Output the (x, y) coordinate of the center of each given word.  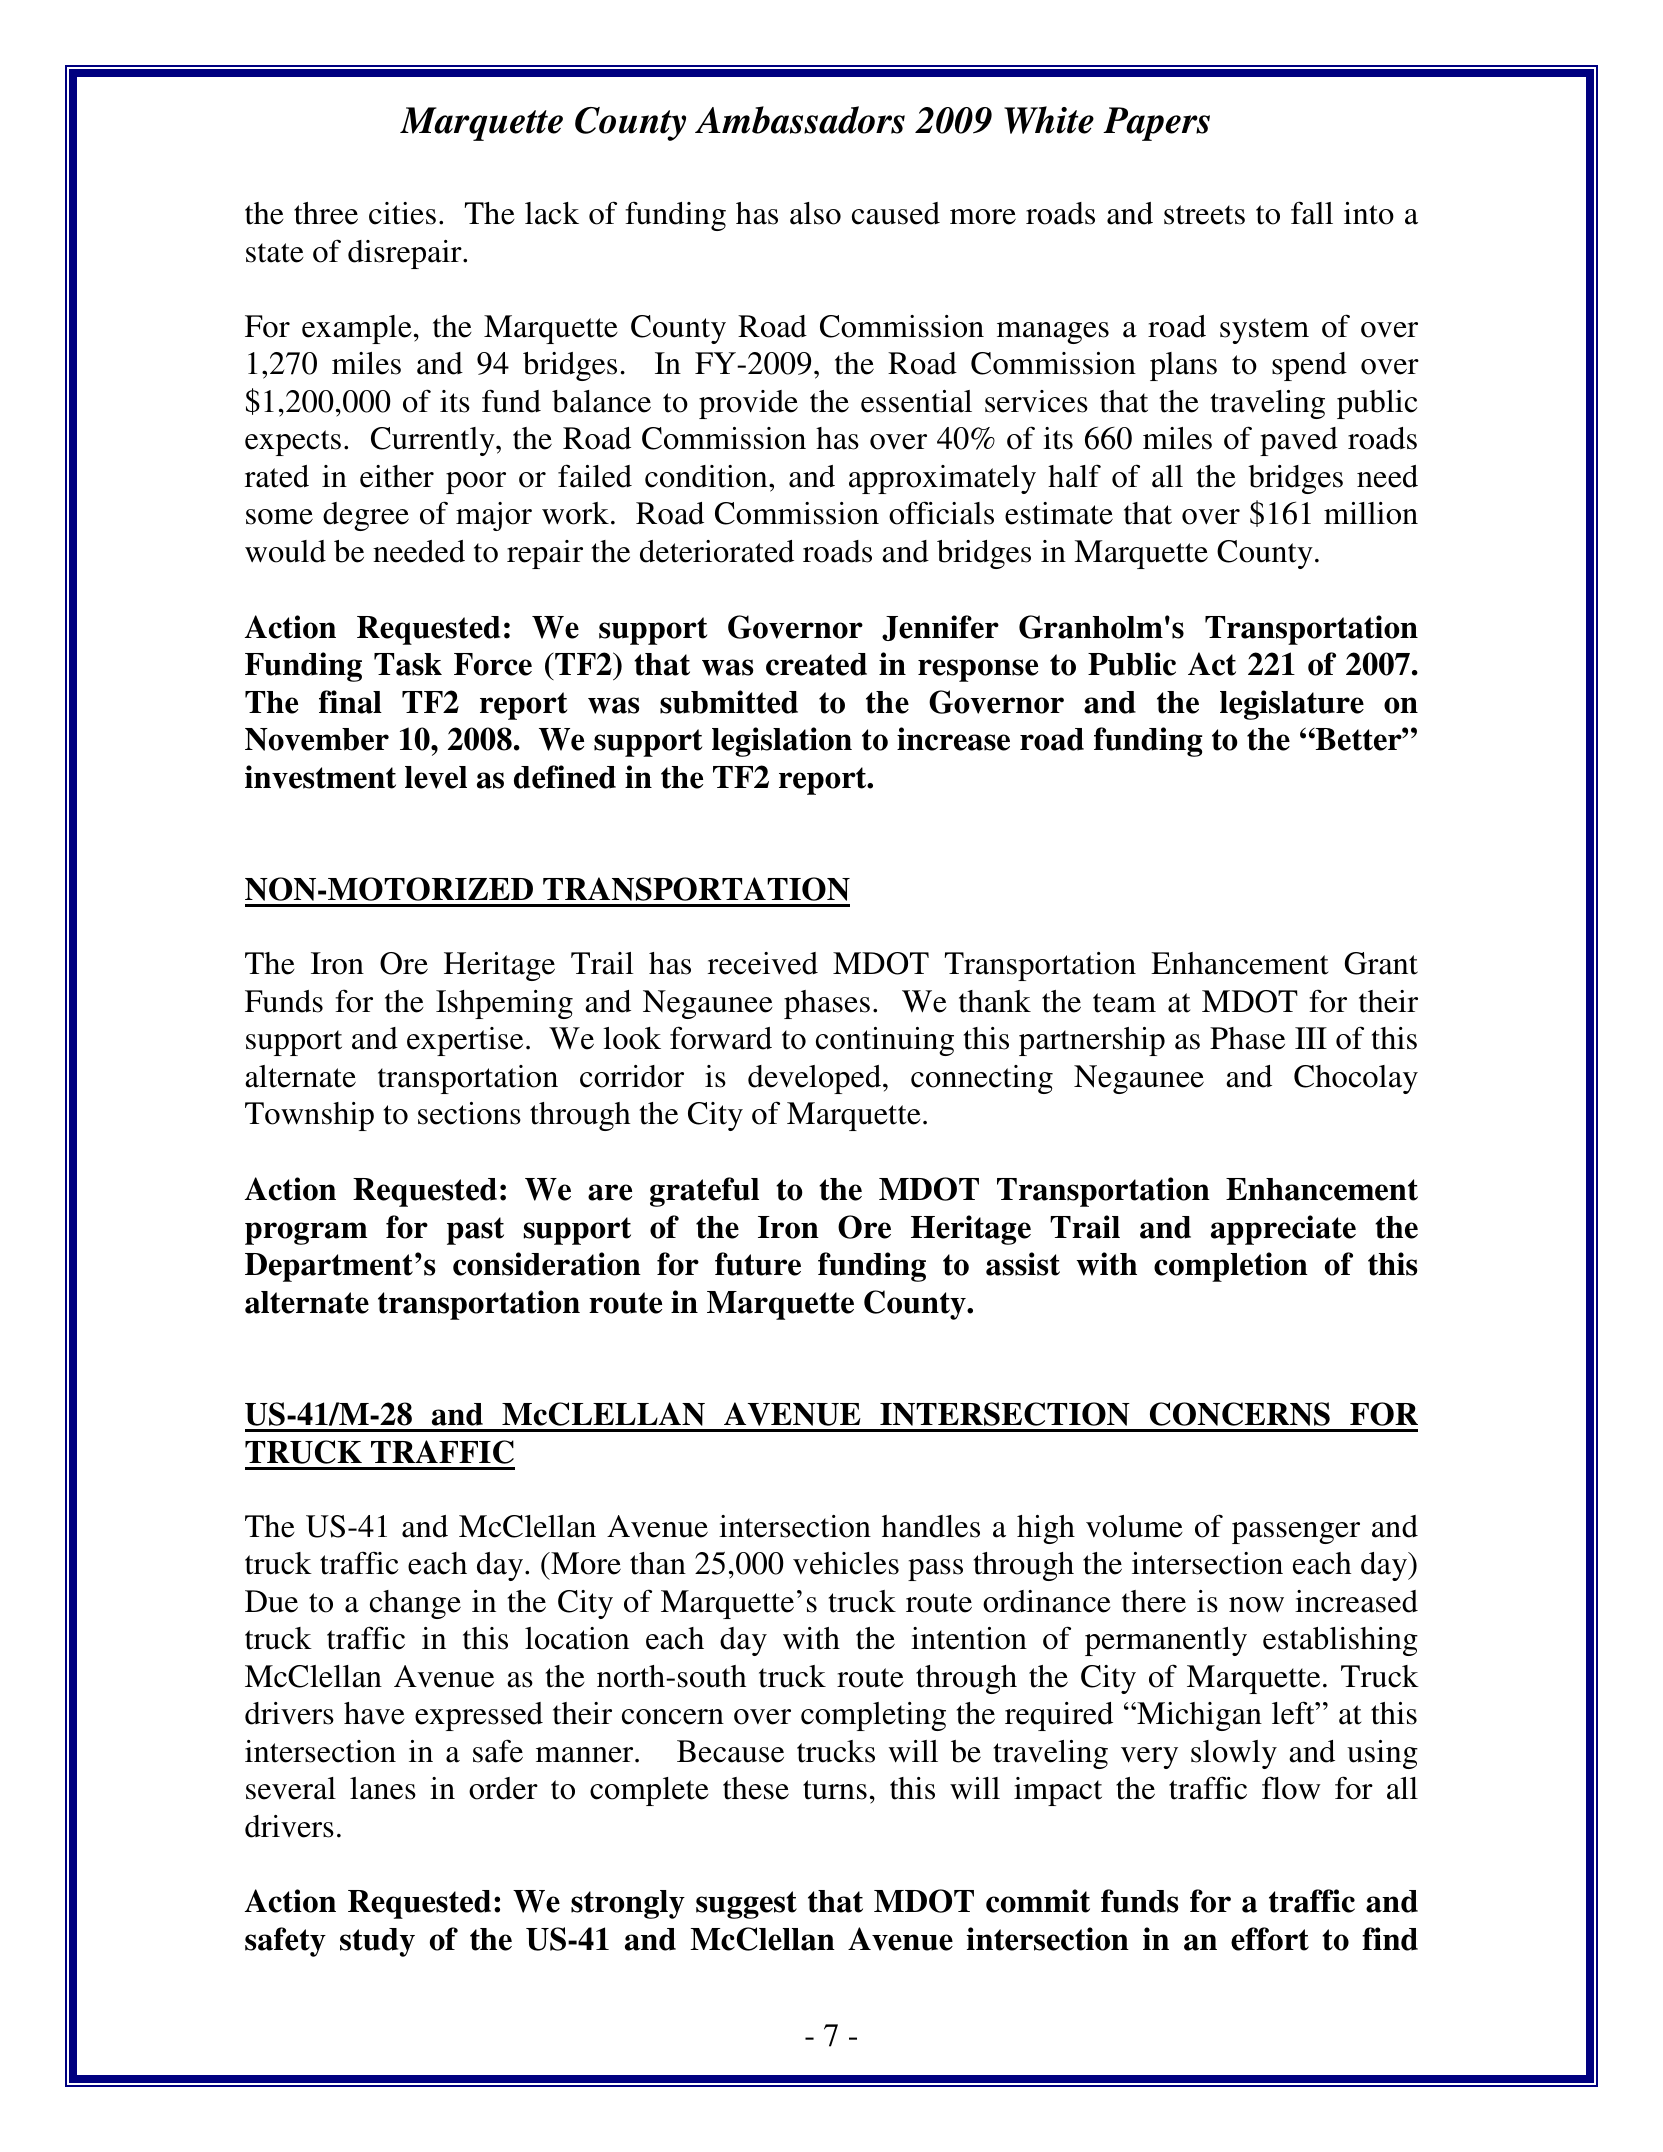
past (475, 1231)
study (377, 1942)
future (758, 1264)
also (815, 213)
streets (1204, 215)
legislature (1292, 705)
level (436, 777)
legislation (782, 742)
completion (1231, 1267)
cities (402, 213)
